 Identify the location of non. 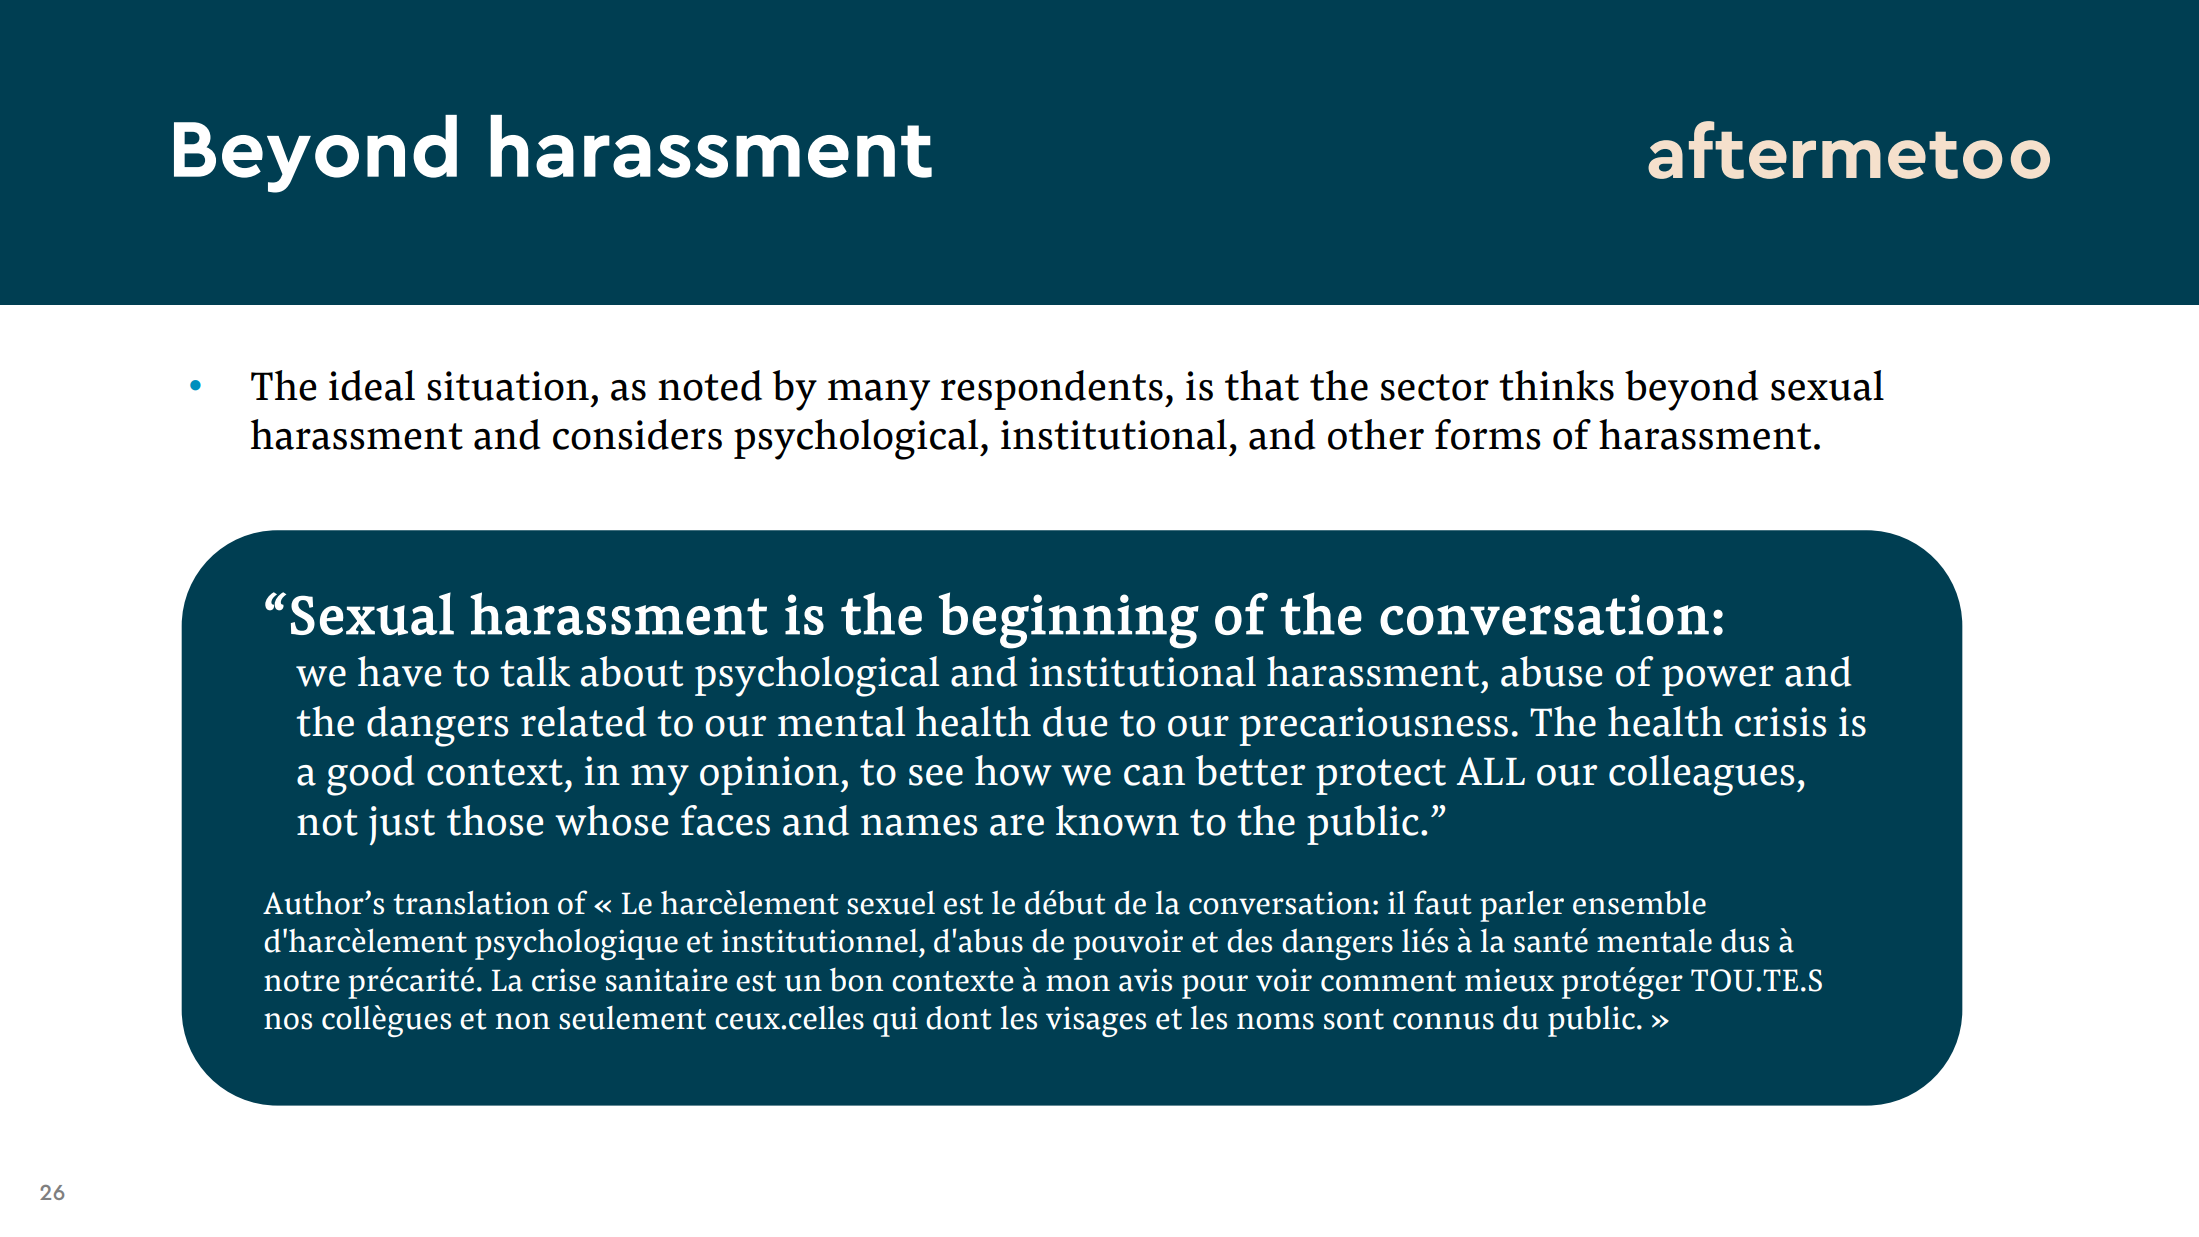
(523, 1021).
